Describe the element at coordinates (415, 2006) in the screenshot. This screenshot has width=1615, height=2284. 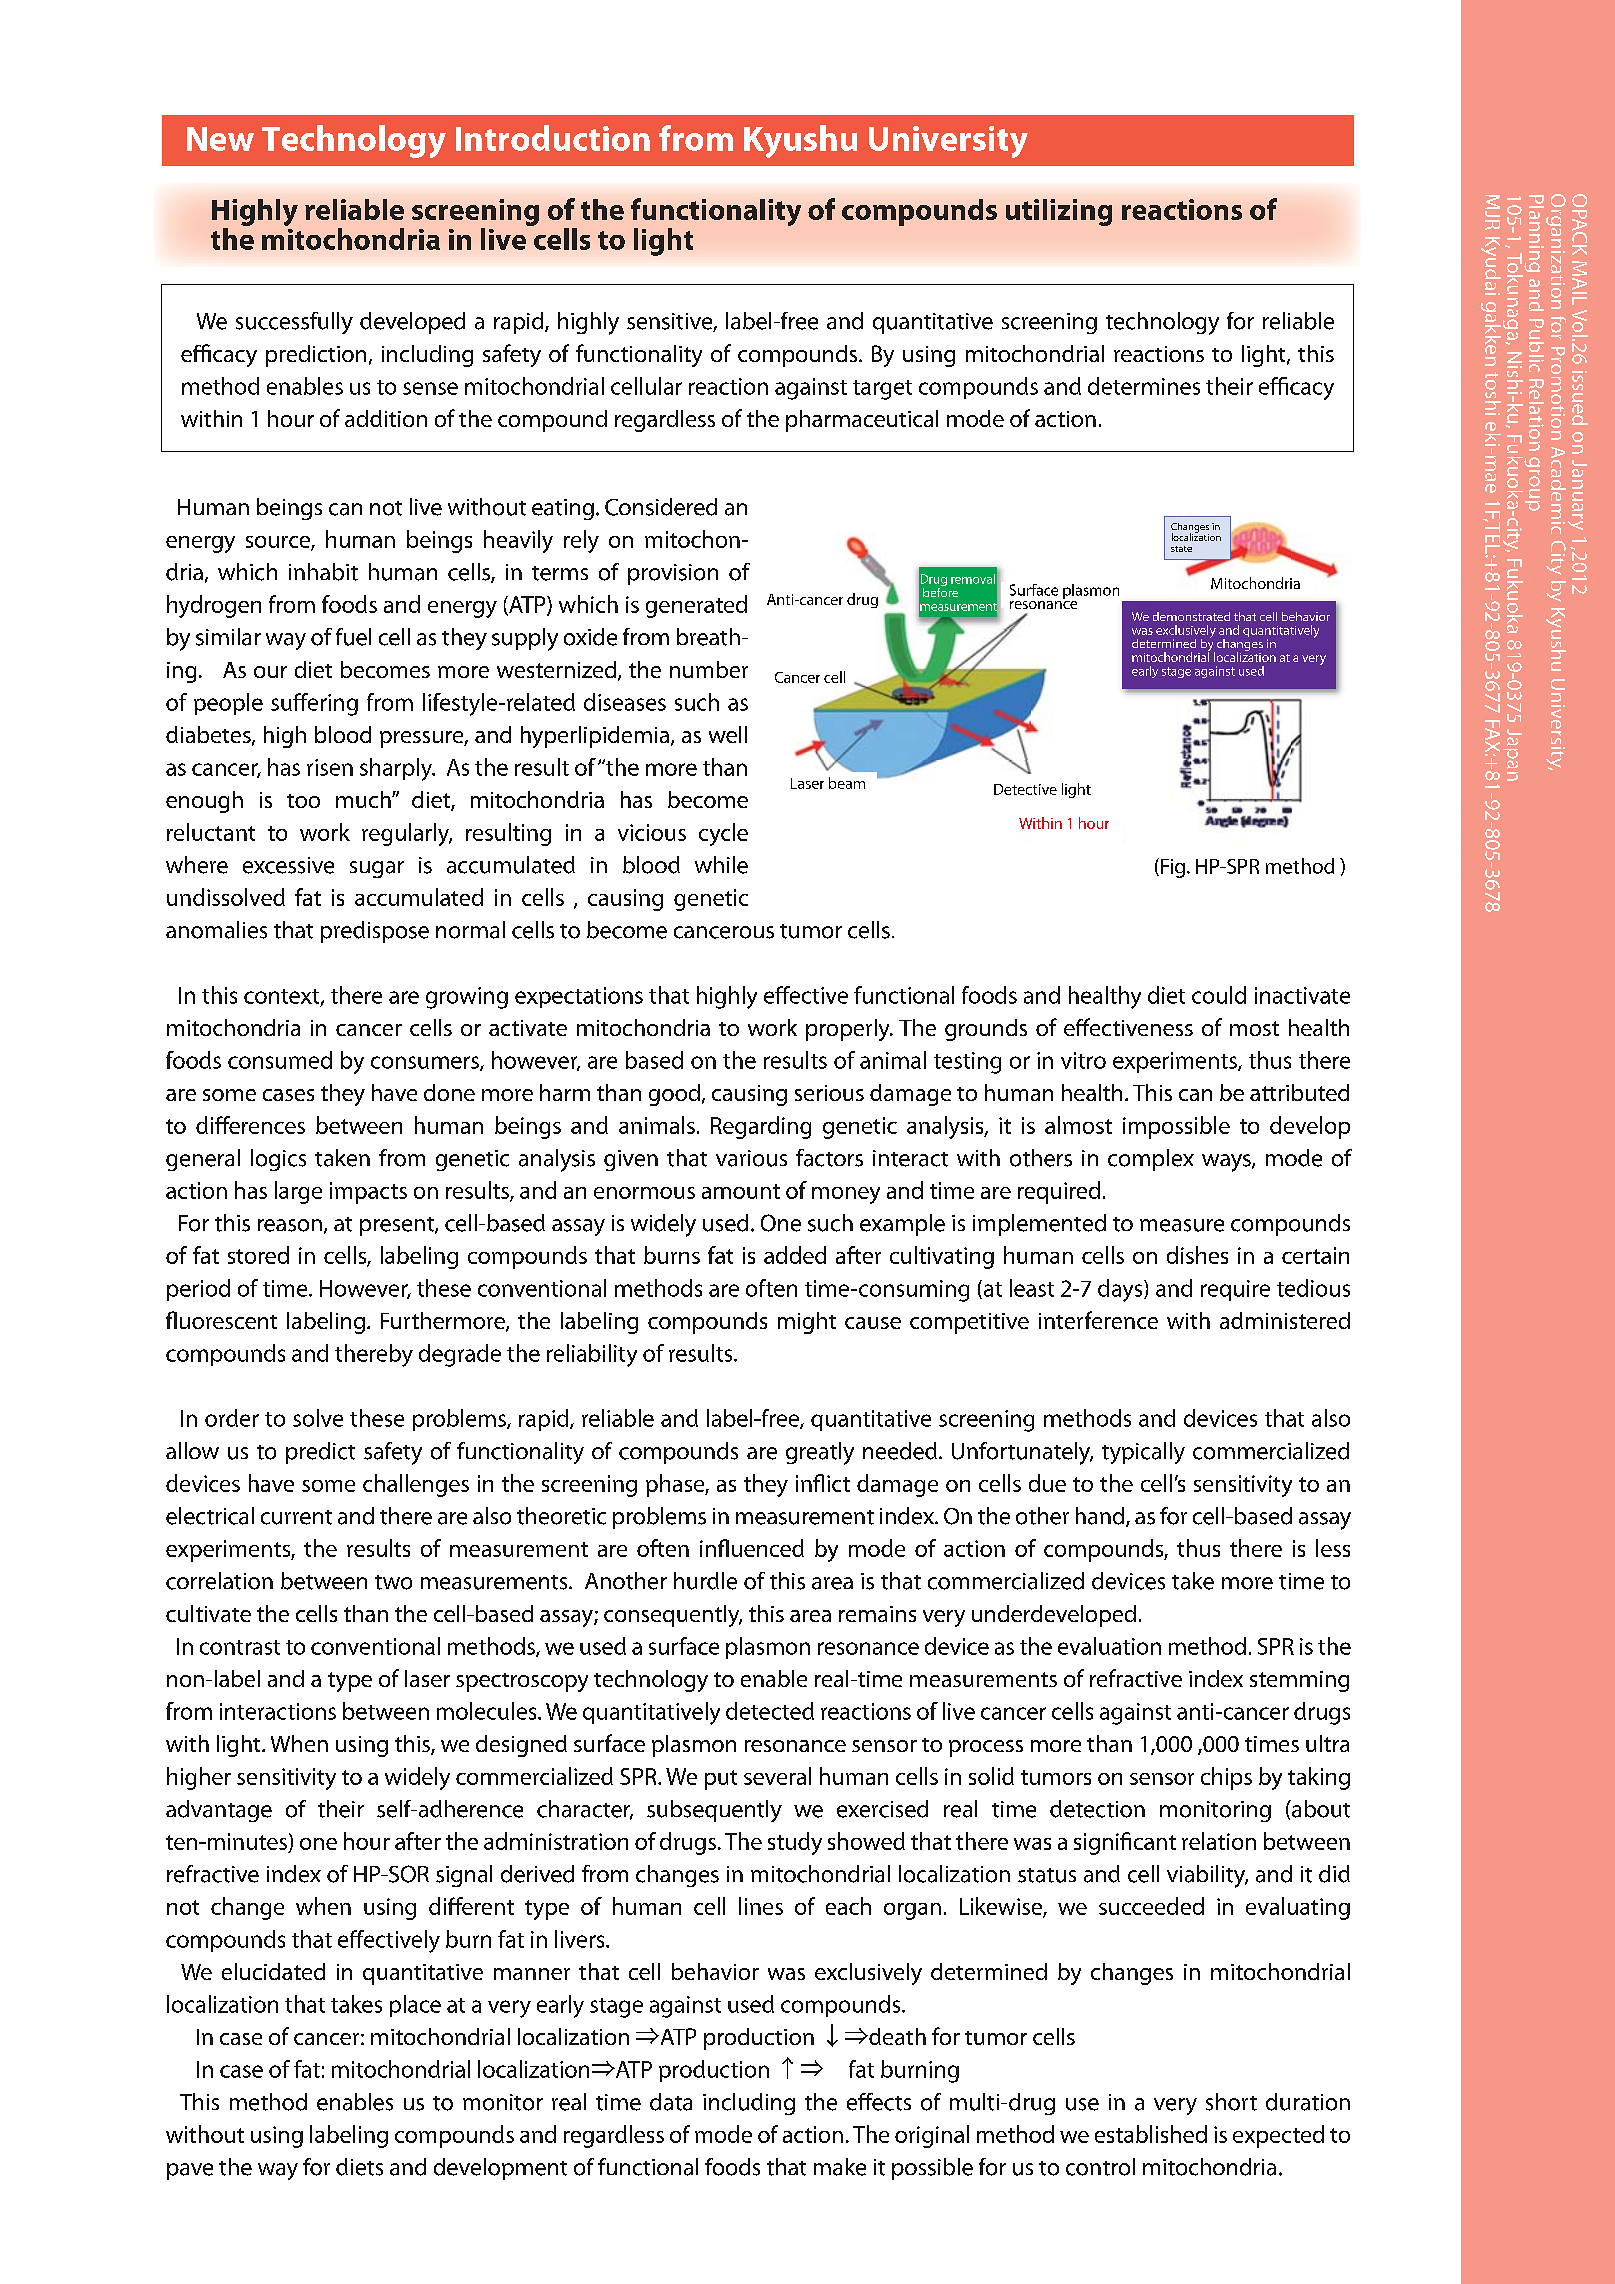
I see `place` at that location.
